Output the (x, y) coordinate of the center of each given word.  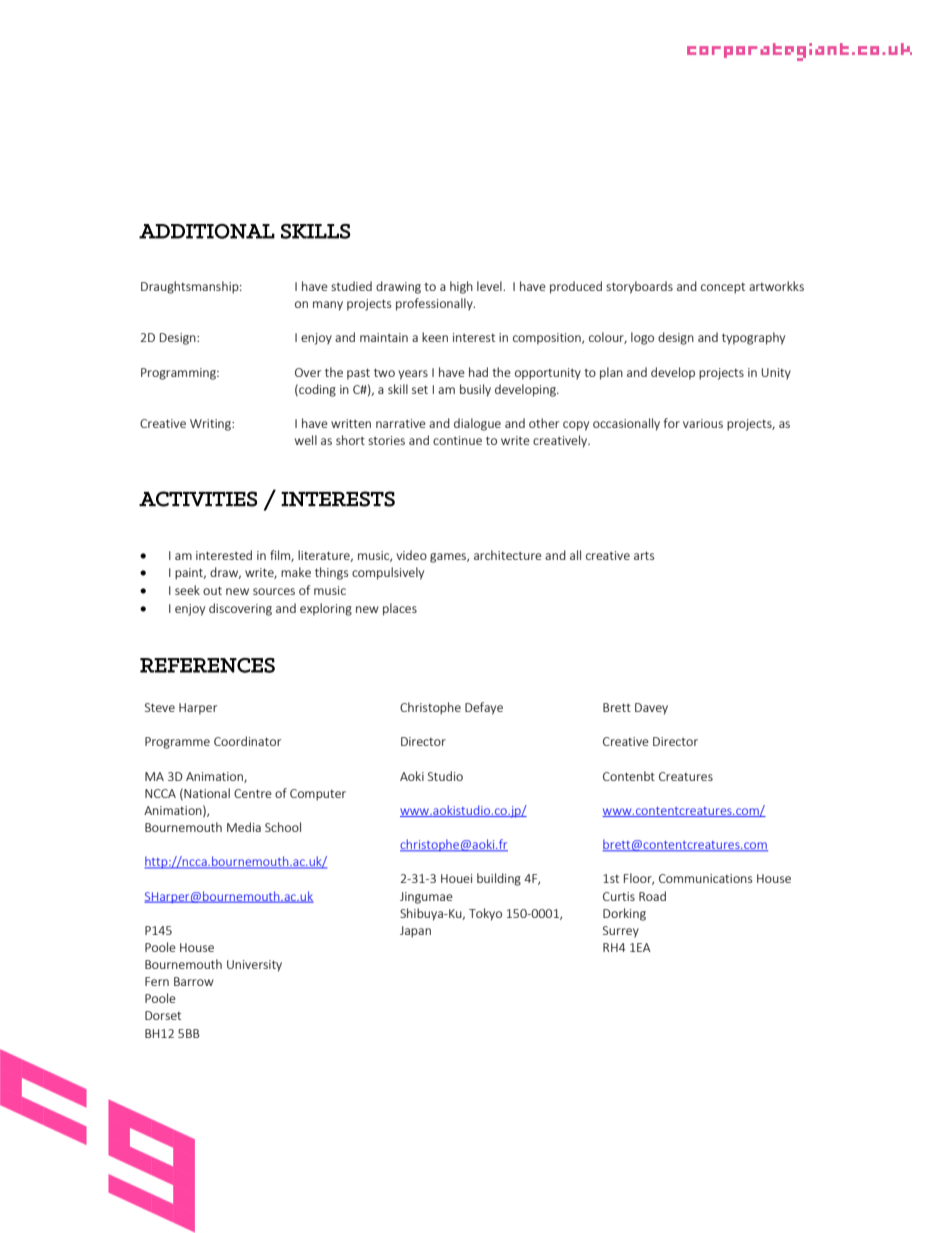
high (461, 287)
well (306, 440)
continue (457, 440)
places (400, 609)
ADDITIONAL (207, 231)
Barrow (194, 981)
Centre (253, 793)
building (499, 879)
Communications (705, 878)
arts (644, 555)
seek (187, 590)
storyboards (639, 287)
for (671, 423)
